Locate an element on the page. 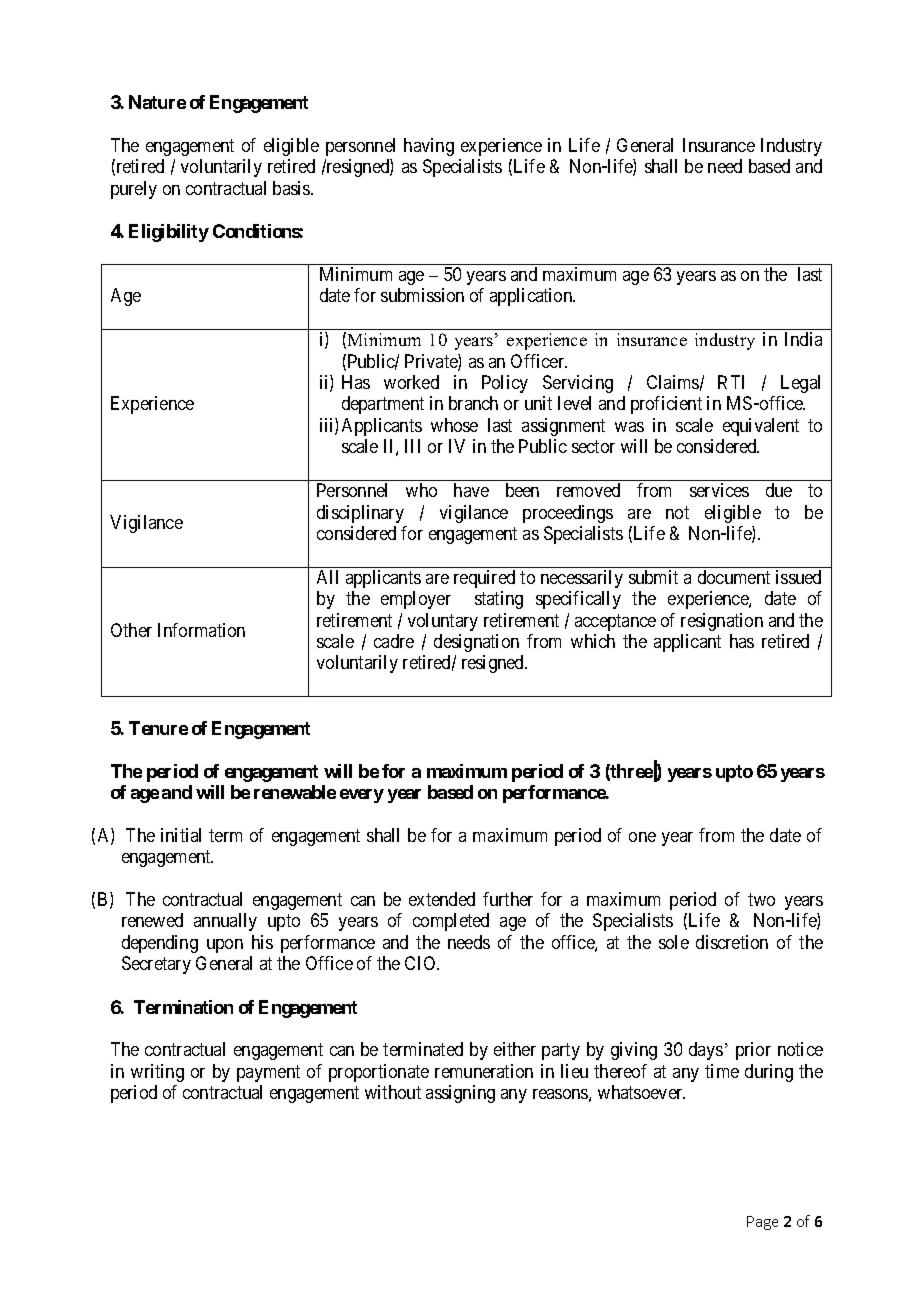  assigning is located at coordinates (460, 1094).
